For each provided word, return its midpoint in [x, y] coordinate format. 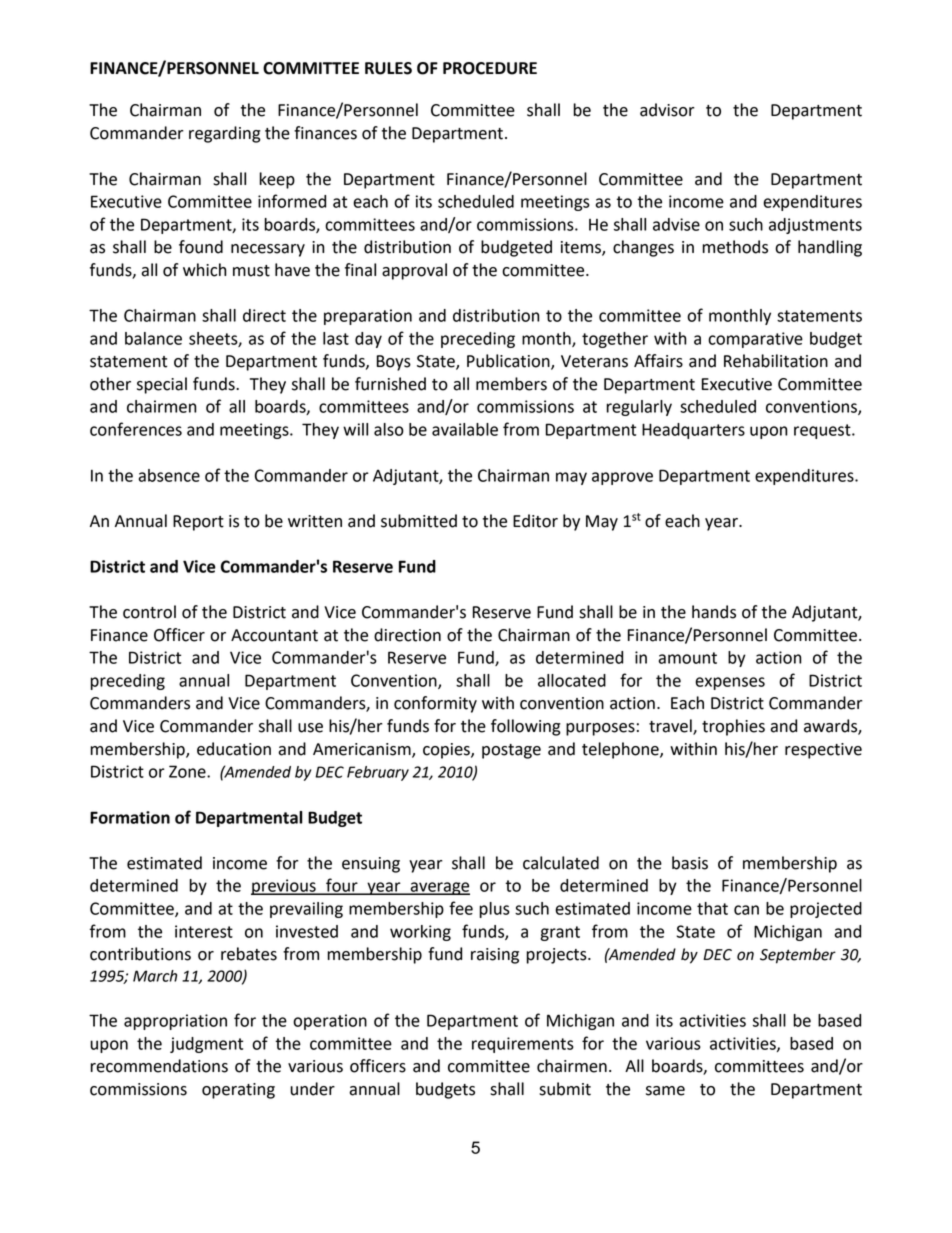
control [149, 612]
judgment [206, 1045]
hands [714, 612]
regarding [225, 134]
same [665, 1091]
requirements [523, 1045]
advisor [667, 110]
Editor [535, 521]
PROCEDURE [490, 68]
